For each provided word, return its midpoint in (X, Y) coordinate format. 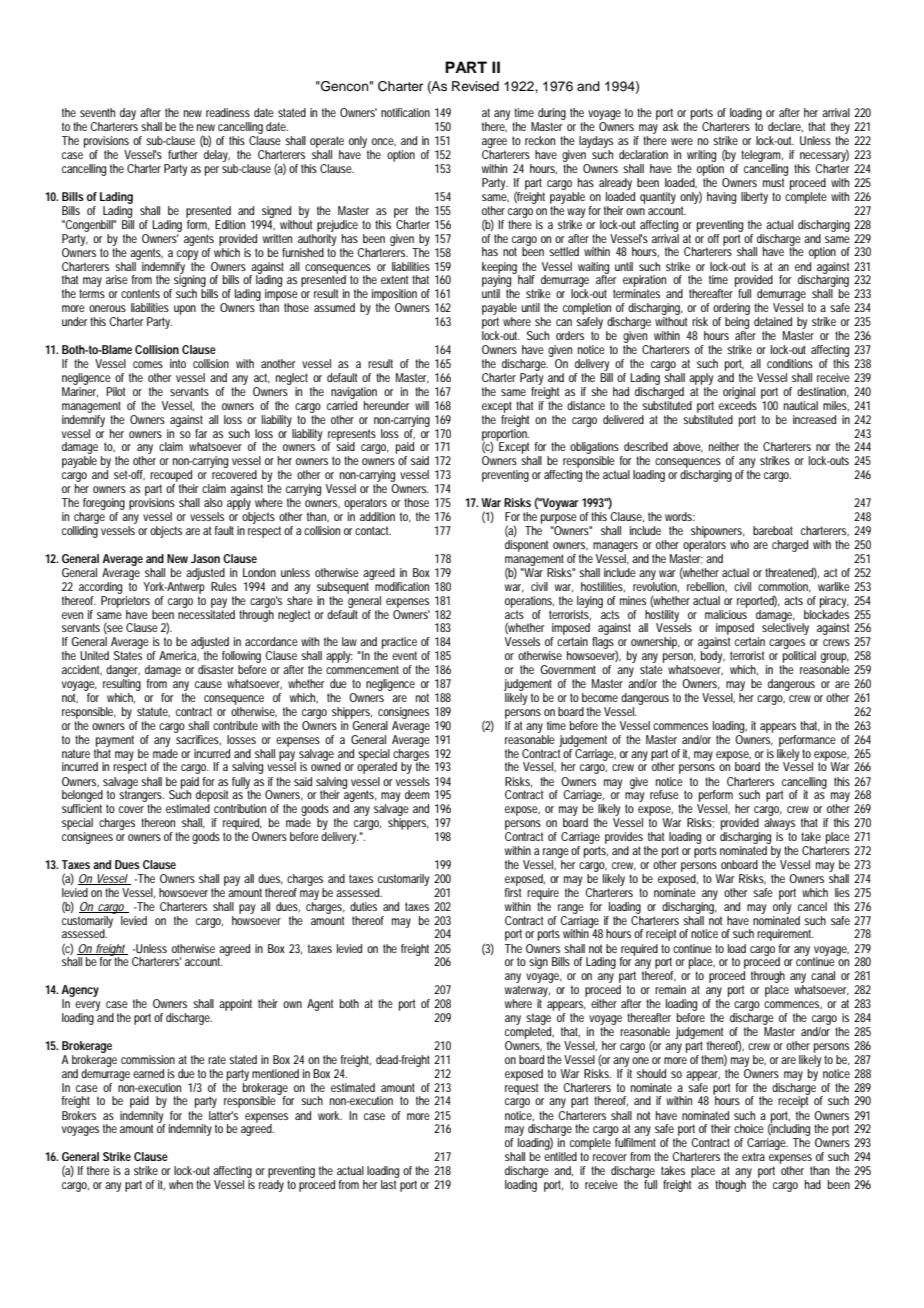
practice (399, 644)
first (513, 891)
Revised (475, 86)
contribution (240, 808)
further (183, 154)
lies (842, 892)
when (181, 1184)
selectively (785, 628)
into (178, 363)
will (422, 405)
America (178, 656)
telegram (761, 157)
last (388, 1184)
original (739, 393)
